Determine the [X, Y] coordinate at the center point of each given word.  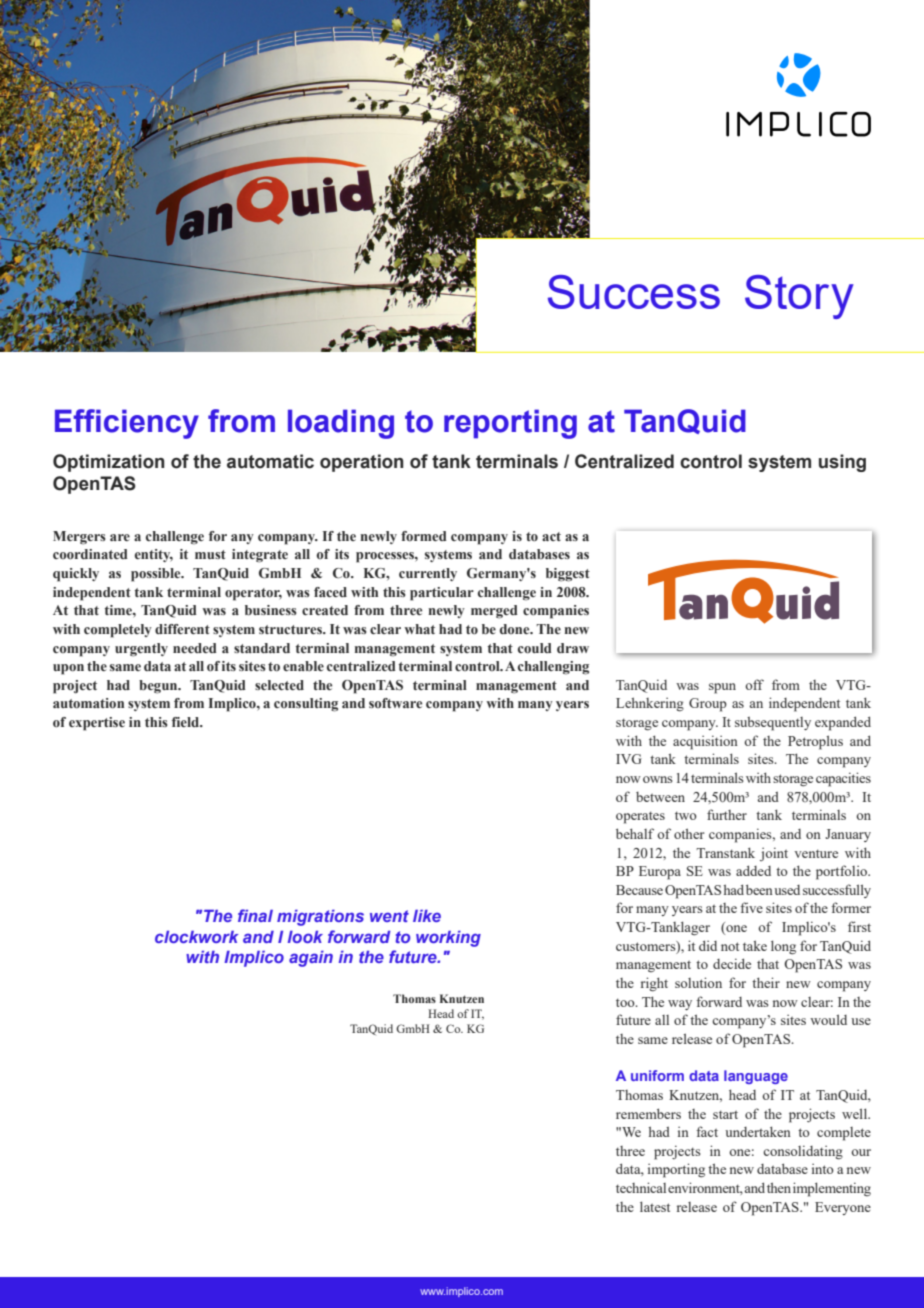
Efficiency [127, 424]
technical [641, 1187]
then [779, 1187]
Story [799, 297]
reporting [510, 424]
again [311, 959]
